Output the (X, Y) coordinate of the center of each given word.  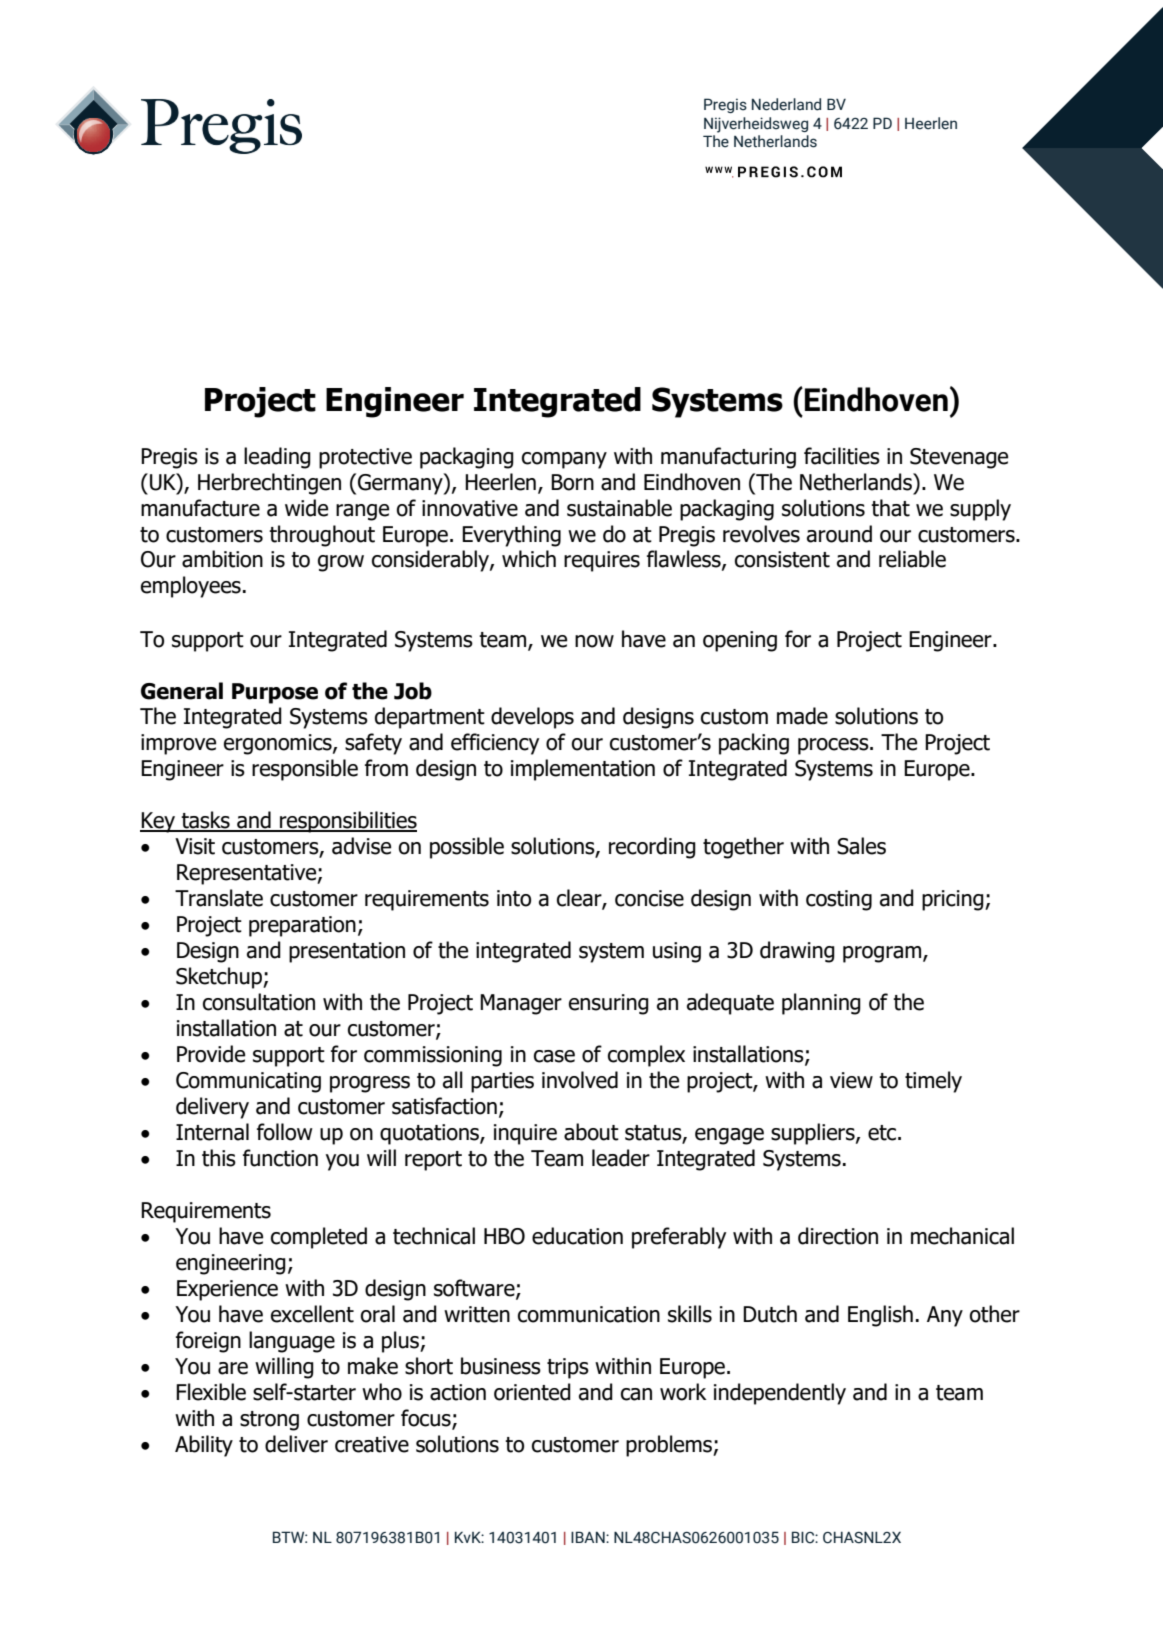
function (280, 1158)
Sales (861, 846)
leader (621, 1158)
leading (277, 458)
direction (838, 1236)
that (890, 508)
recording (652, 848)
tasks (206, 821)
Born (572, 482)
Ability (204, 1446)
